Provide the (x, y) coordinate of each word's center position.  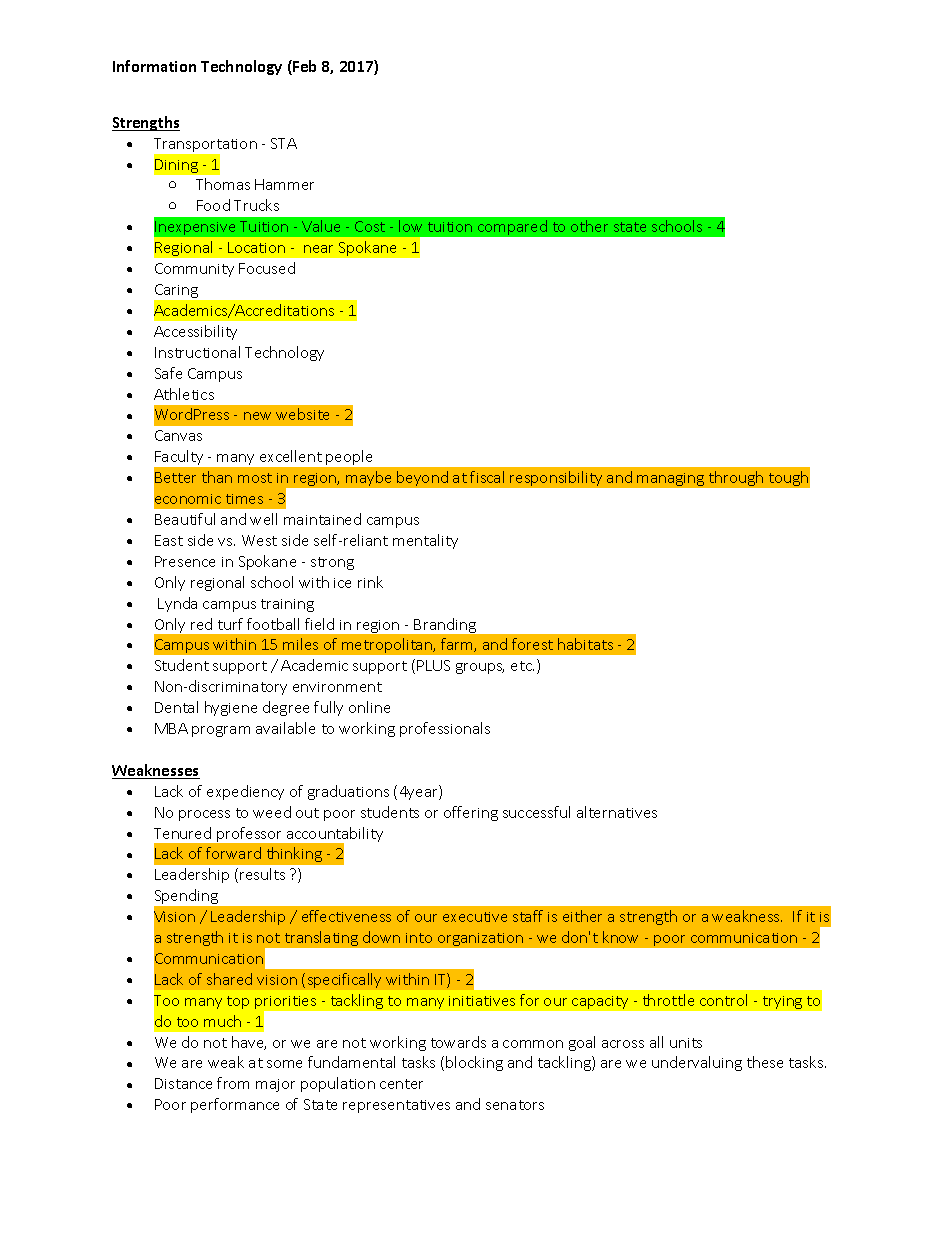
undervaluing (697, 1063)
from (233, 1083)
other (589, 226)
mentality (425, 541)
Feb (303, 67)
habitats (585, 644)
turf (230, 624)
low (410, 226)
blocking (474, 1063)
